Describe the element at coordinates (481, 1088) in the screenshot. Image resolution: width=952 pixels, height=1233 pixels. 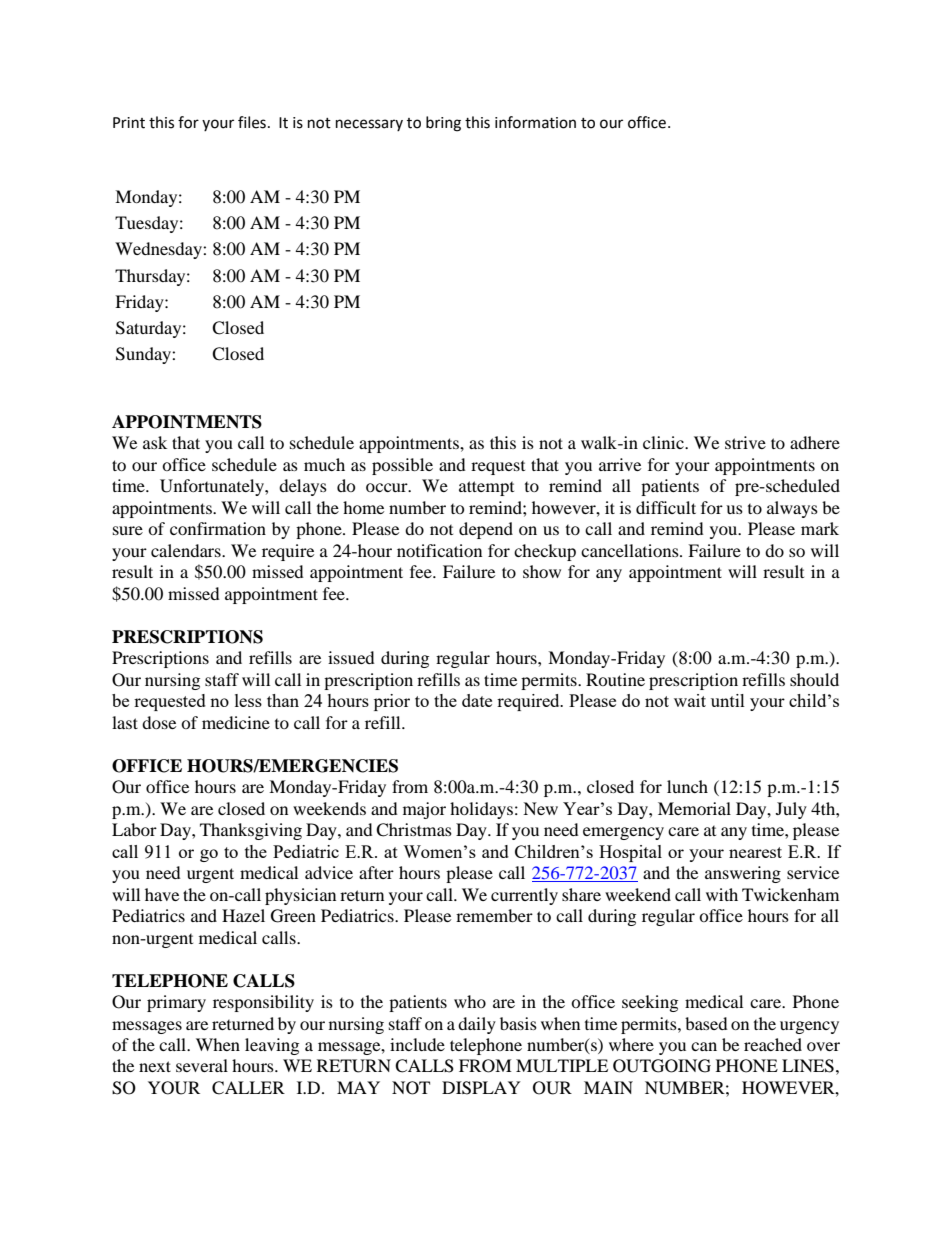
I see `DISPLAY` at that location.
